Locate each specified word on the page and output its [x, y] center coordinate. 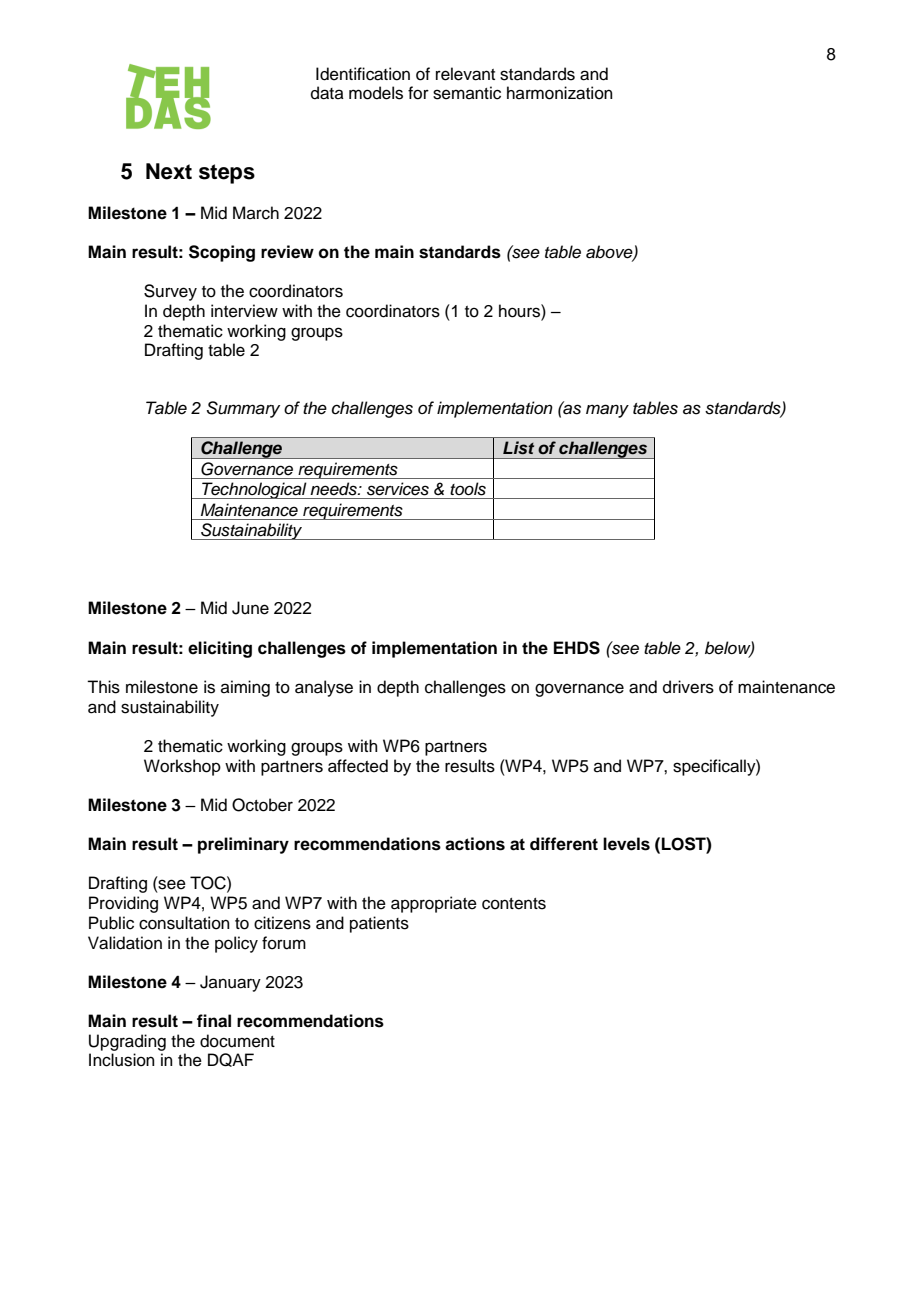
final [214, 1021]
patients [379, 924]
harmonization [560, 93]
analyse [324, 688]
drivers [688, 687]
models [376, 93]
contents [514, 904]
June [250, 608]
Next [169, 171]
